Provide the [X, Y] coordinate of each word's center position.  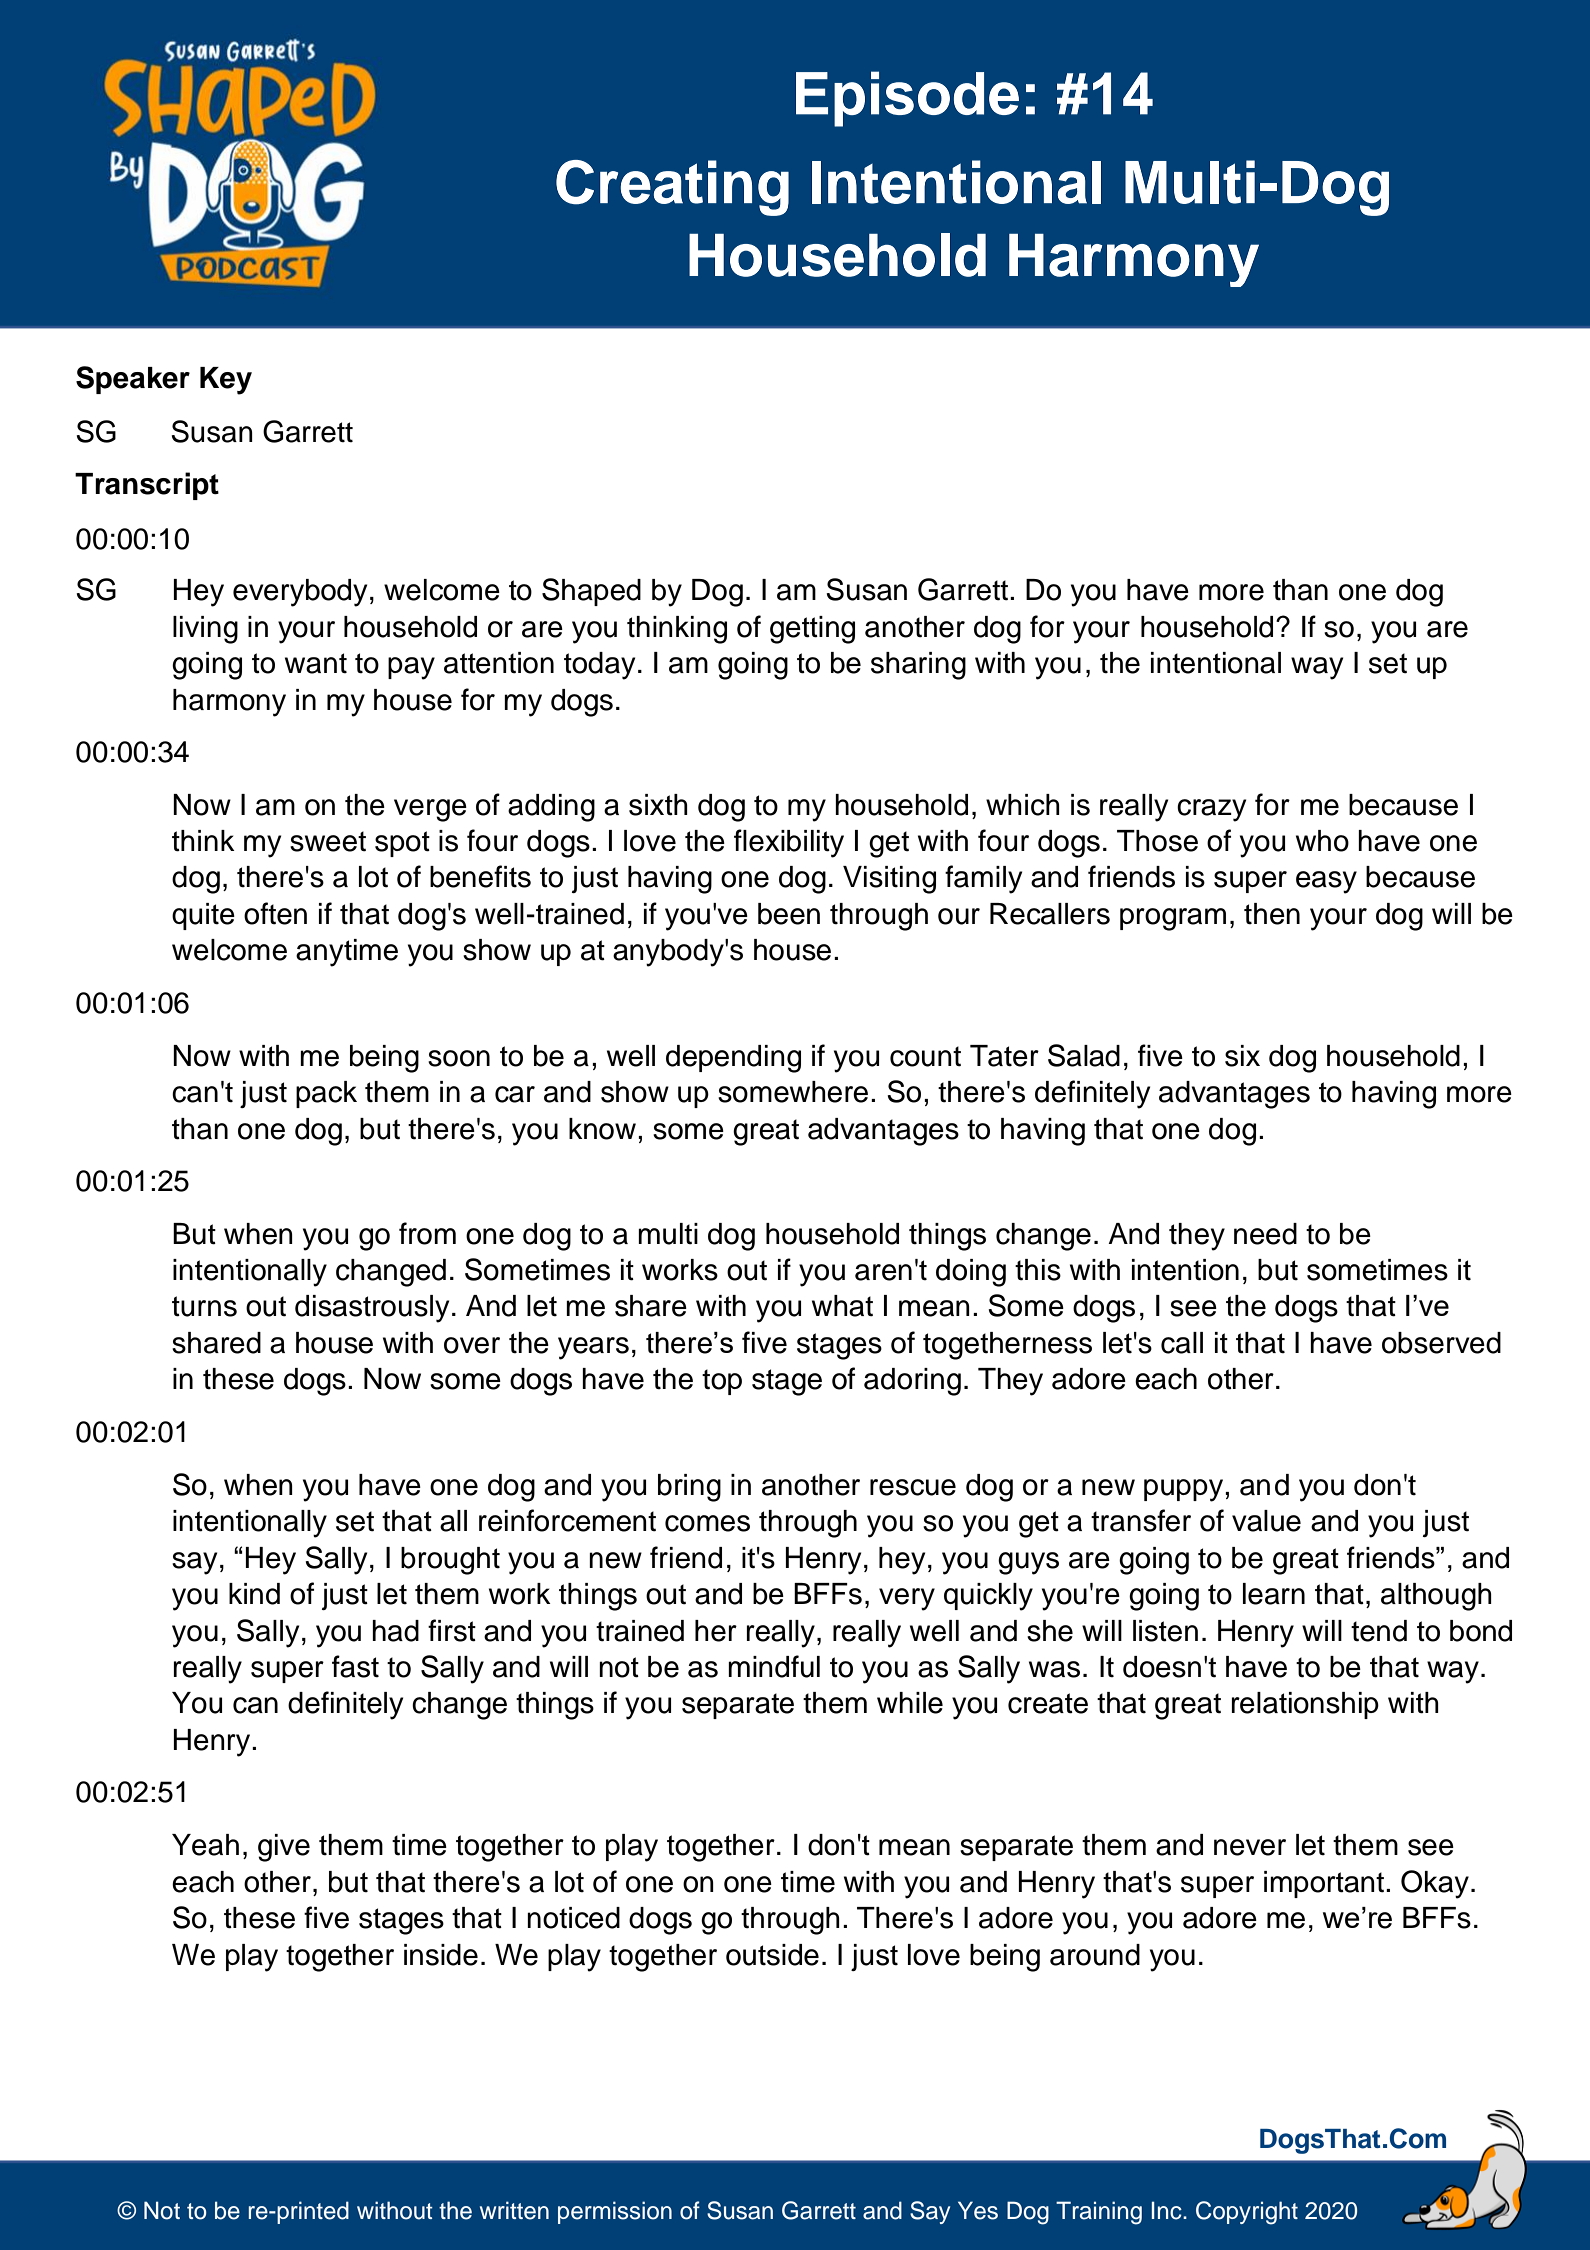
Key [226, 381]
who [1322, 841]
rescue [913, 1487]
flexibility [789, 843]
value [1266, 1521]
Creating [672, 188]
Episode [907, 99]
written [514, 2210]
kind [254, 1594]
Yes [978, 2210]
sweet [328, 841]
